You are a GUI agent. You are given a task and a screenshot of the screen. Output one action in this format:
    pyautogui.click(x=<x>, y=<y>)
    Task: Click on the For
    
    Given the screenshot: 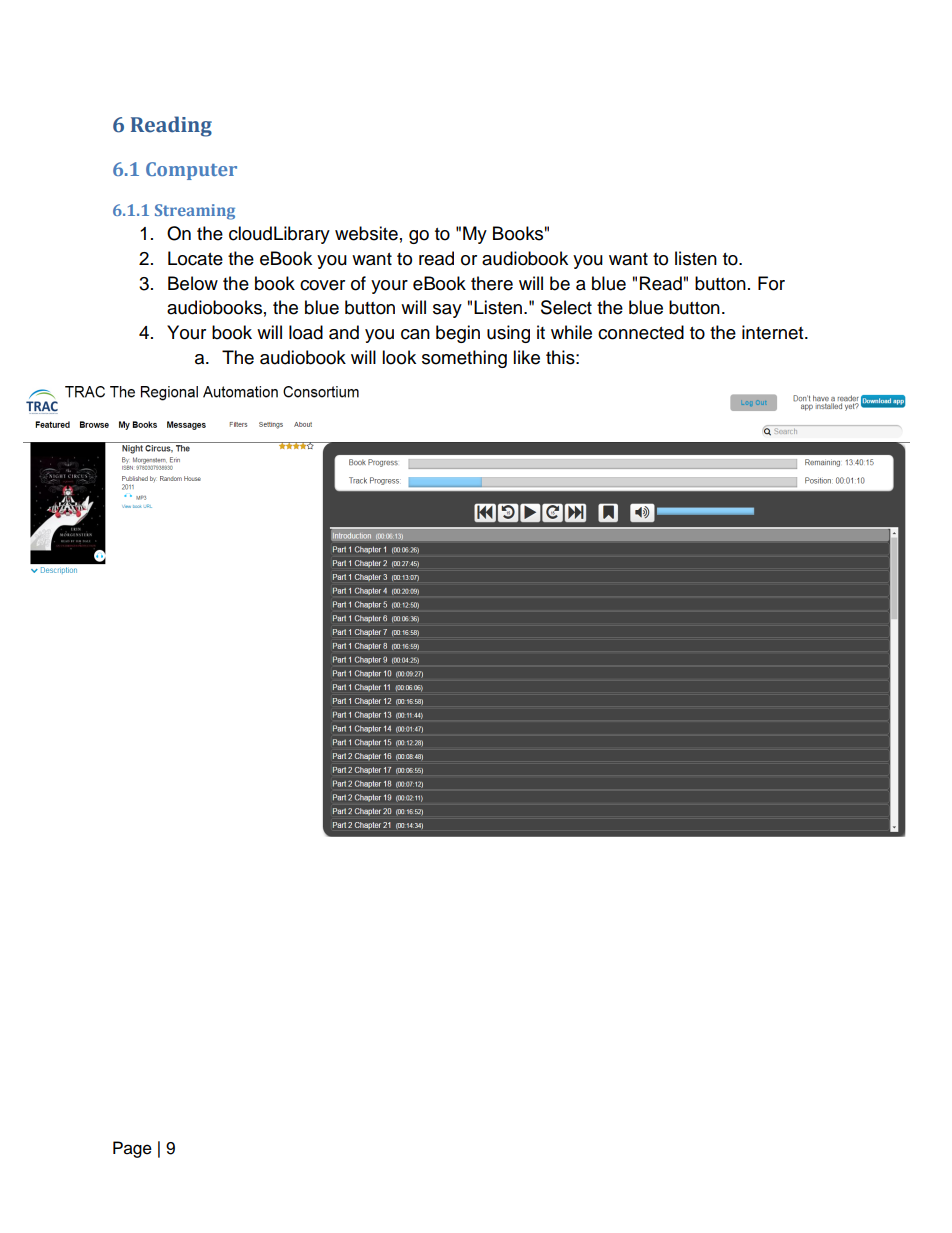 What is the action you would take?
    pyautogui.click(x=771, y=283)
